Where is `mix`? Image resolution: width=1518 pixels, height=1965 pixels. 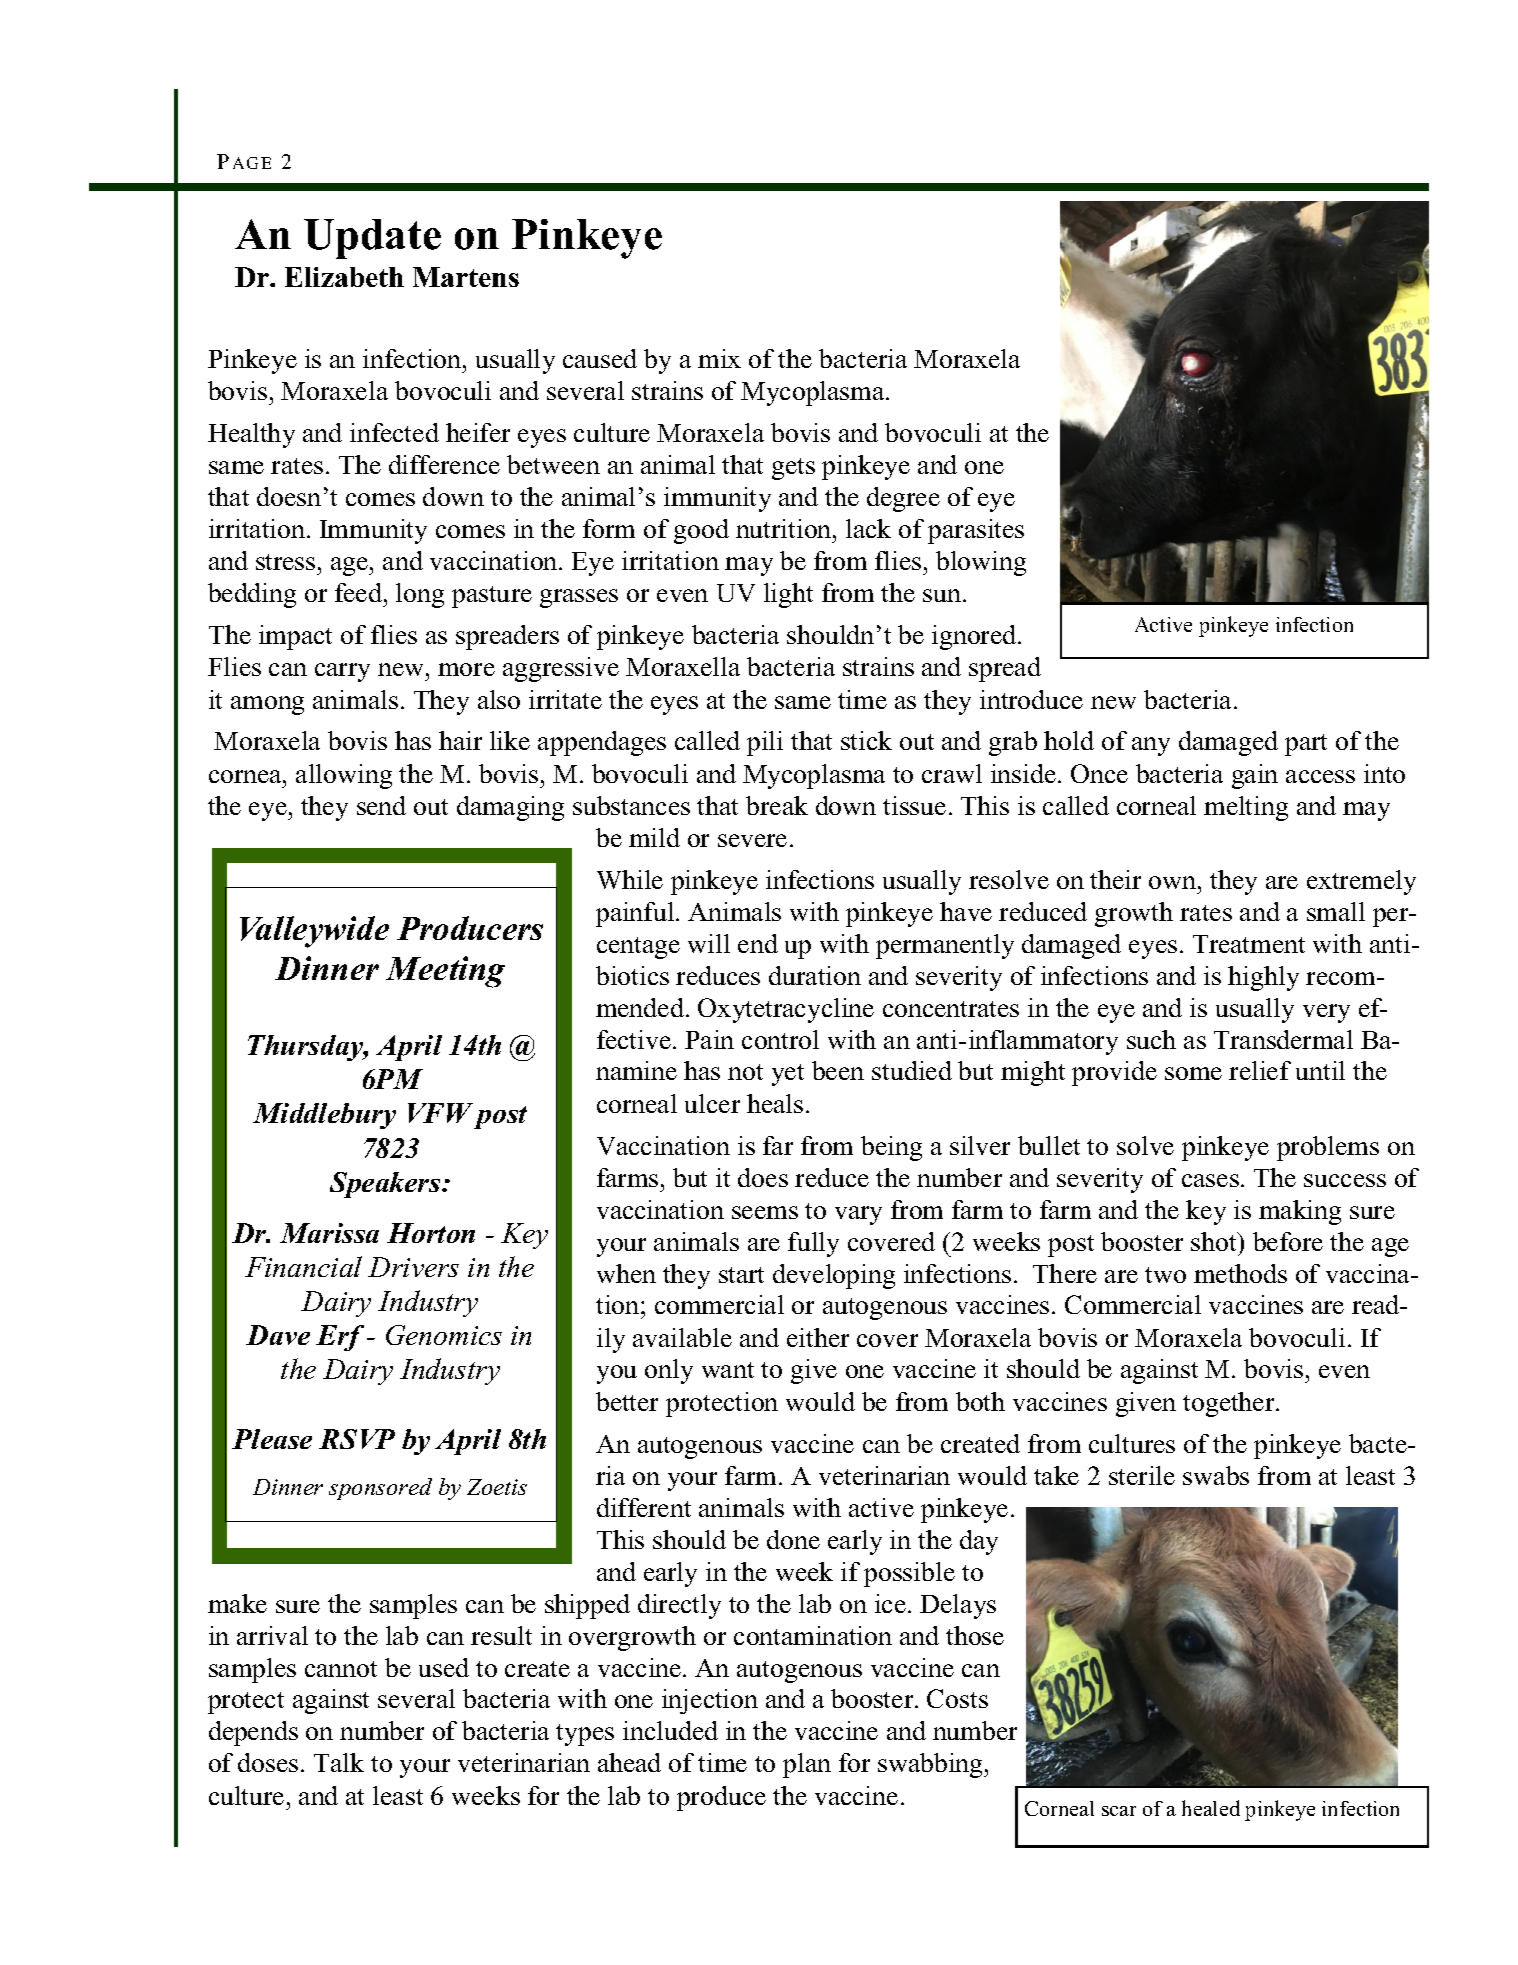
mix is located at coordinates (719, 358).
